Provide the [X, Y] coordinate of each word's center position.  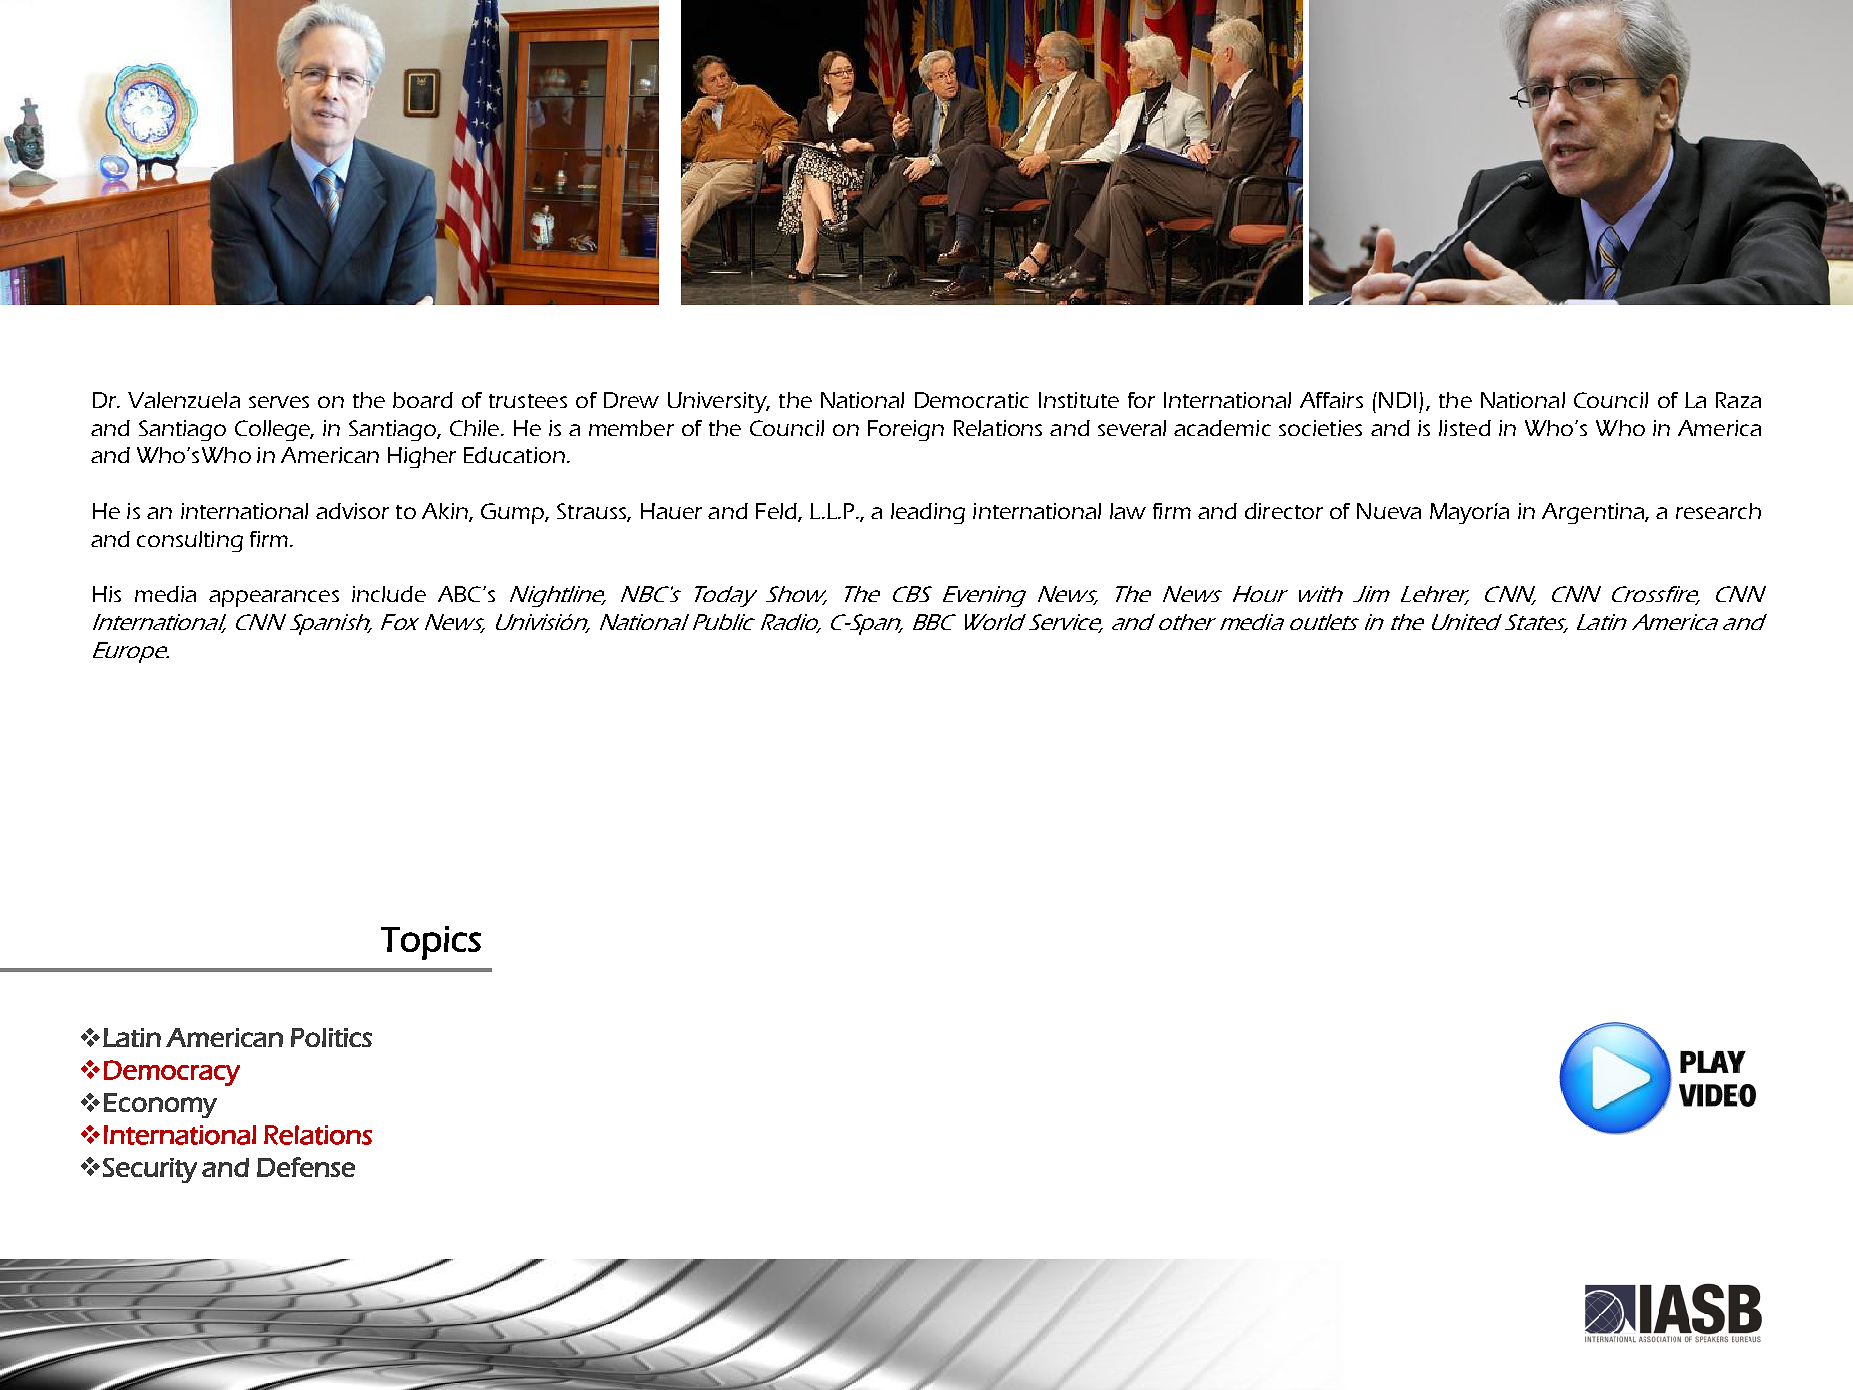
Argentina [1594, 513]
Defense [306, 1167]
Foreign [906, 430]
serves [279, 402]
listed [1465, 428]
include [389, 594]
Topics [431, 943]
